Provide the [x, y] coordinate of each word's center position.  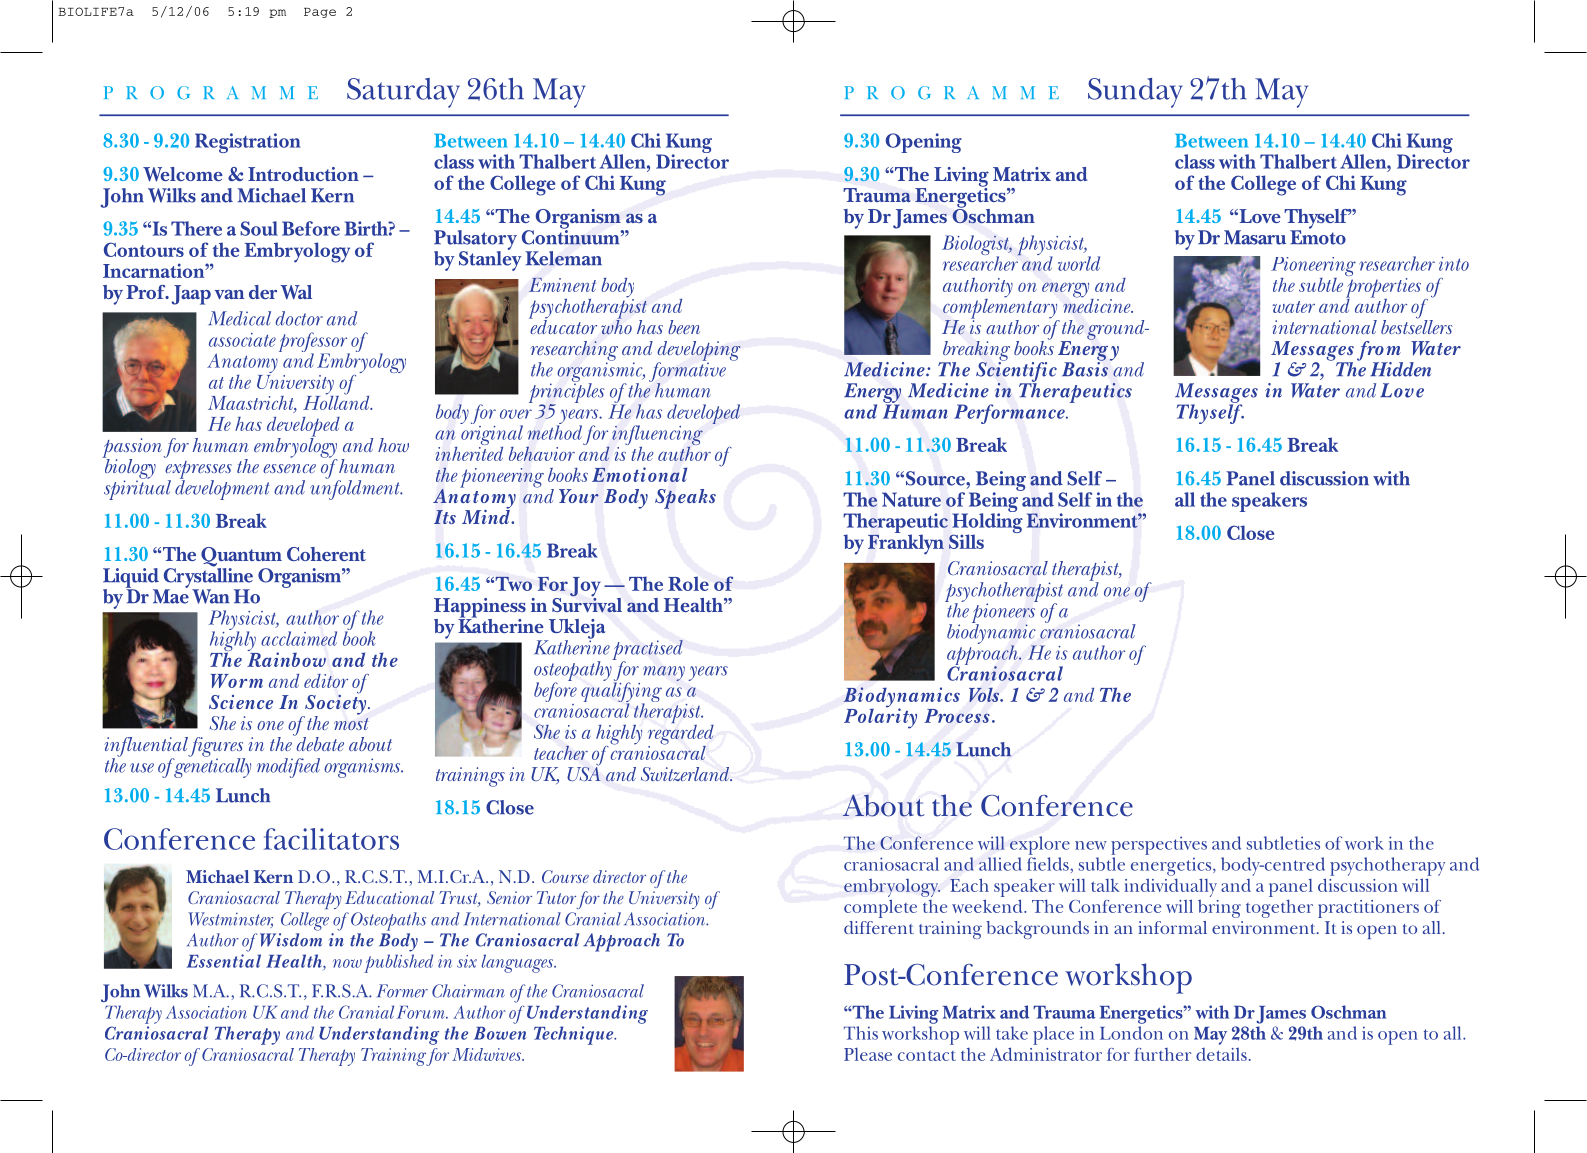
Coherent [326, 554]
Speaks [685, 499]
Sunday [1135, 93]
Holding [986, 523]
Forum [422, 1012]
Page [320, 13]
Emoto [1318, 236]
